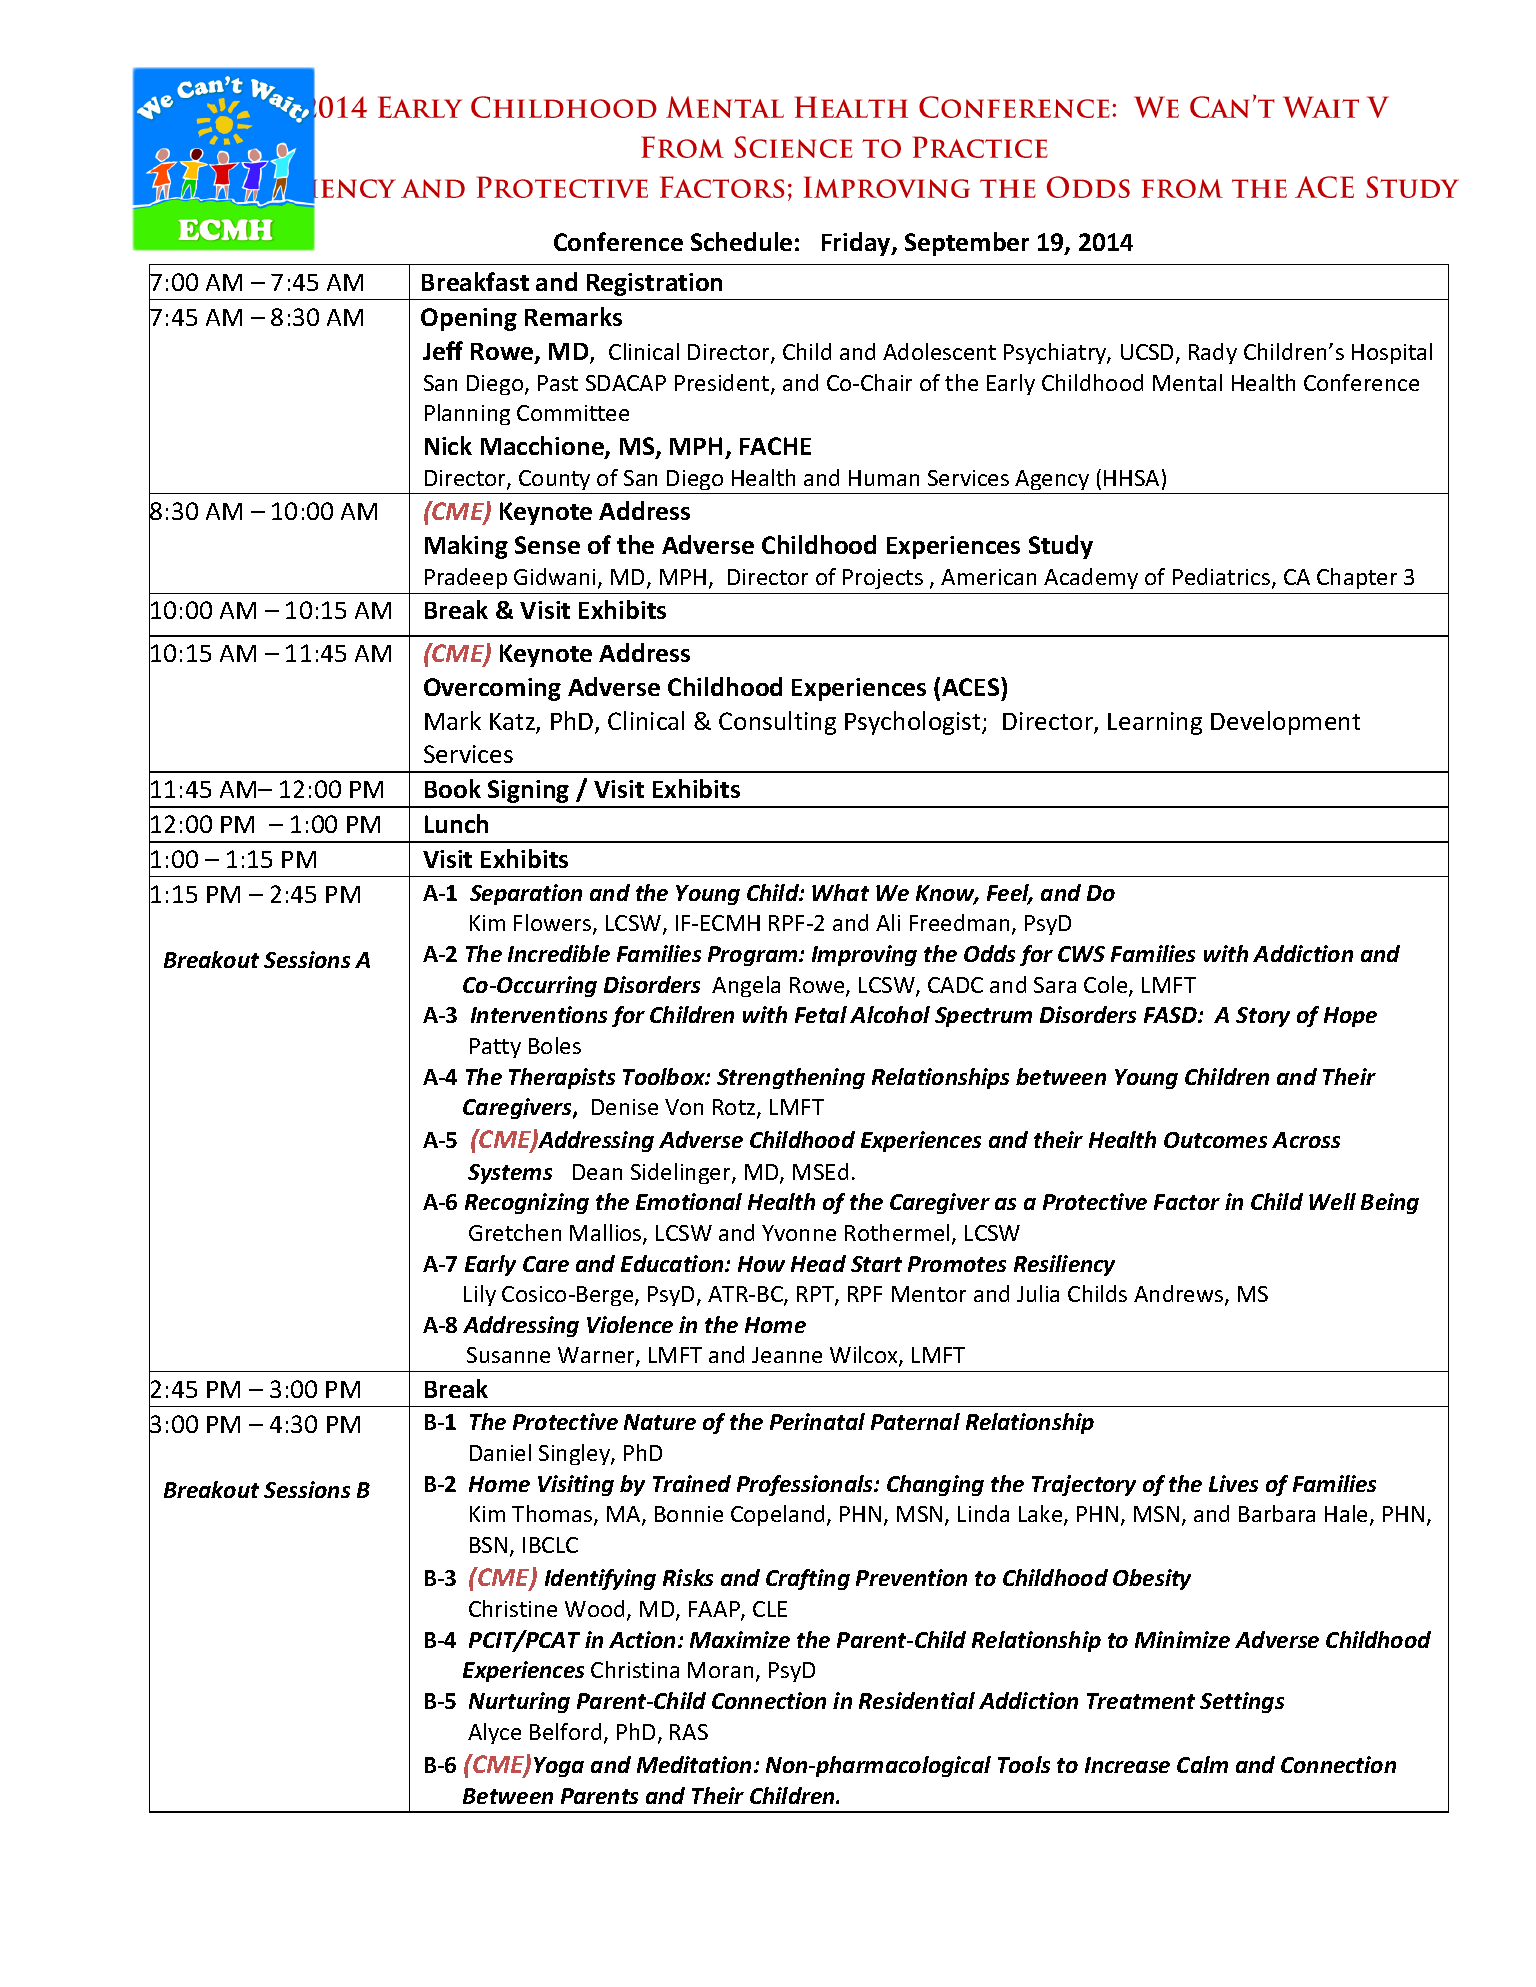 This image has width=1536, height=1987. What do you see at coordinates (515, 1232) in the image?
I see `Gretchen` at bounding box center [515, 1232].
